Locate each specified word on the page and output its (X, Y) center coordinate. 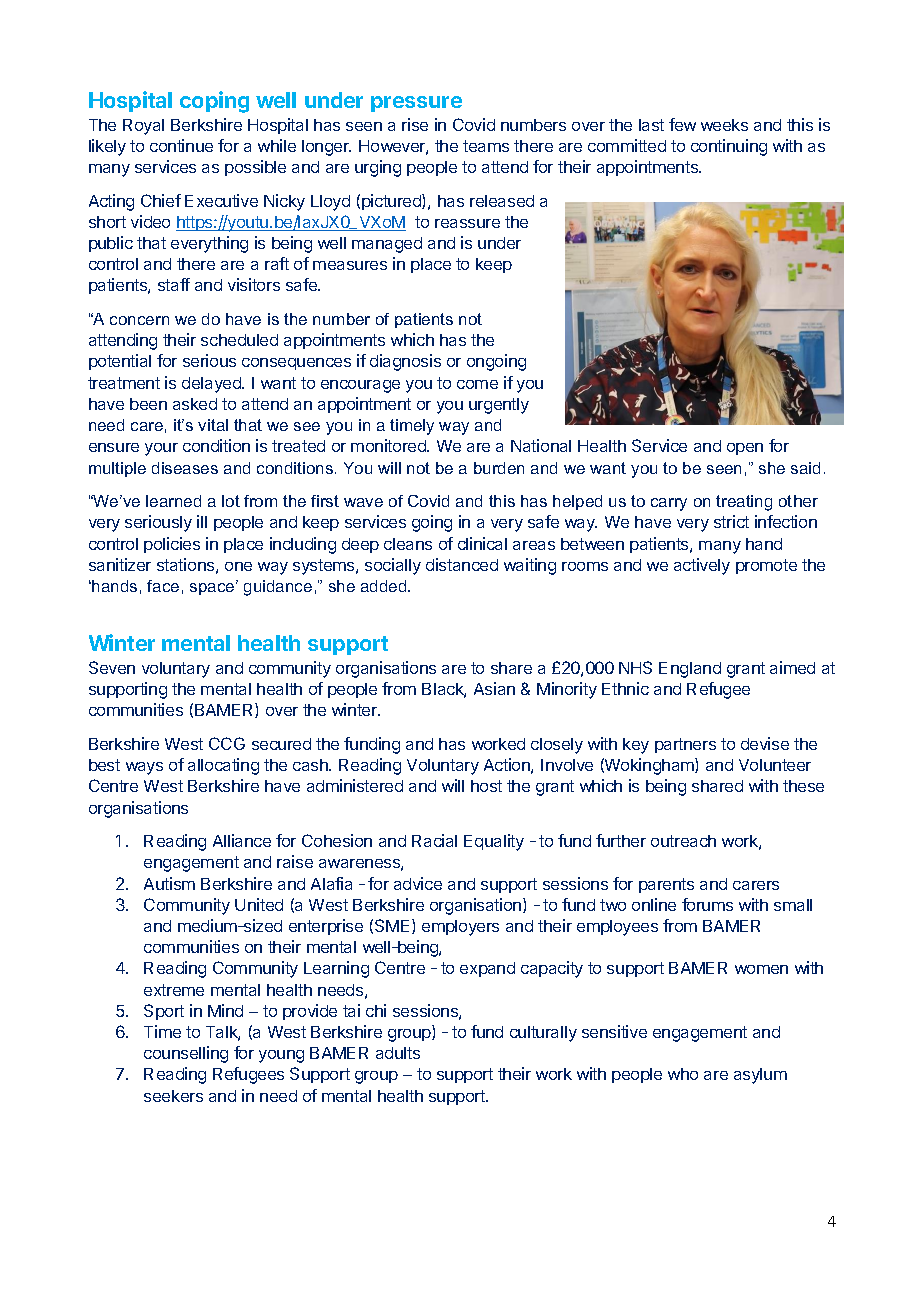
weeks (724, 125)
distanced (462, 564)
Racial (434, 840)
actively (702, 566)
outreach (683, 841)
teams (486, 146)
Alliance (242, 840)
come (477, 384)
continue (181, 145)
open (745, 449)
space (213, 588)
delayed (212, 385)
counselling (186, 1054)
